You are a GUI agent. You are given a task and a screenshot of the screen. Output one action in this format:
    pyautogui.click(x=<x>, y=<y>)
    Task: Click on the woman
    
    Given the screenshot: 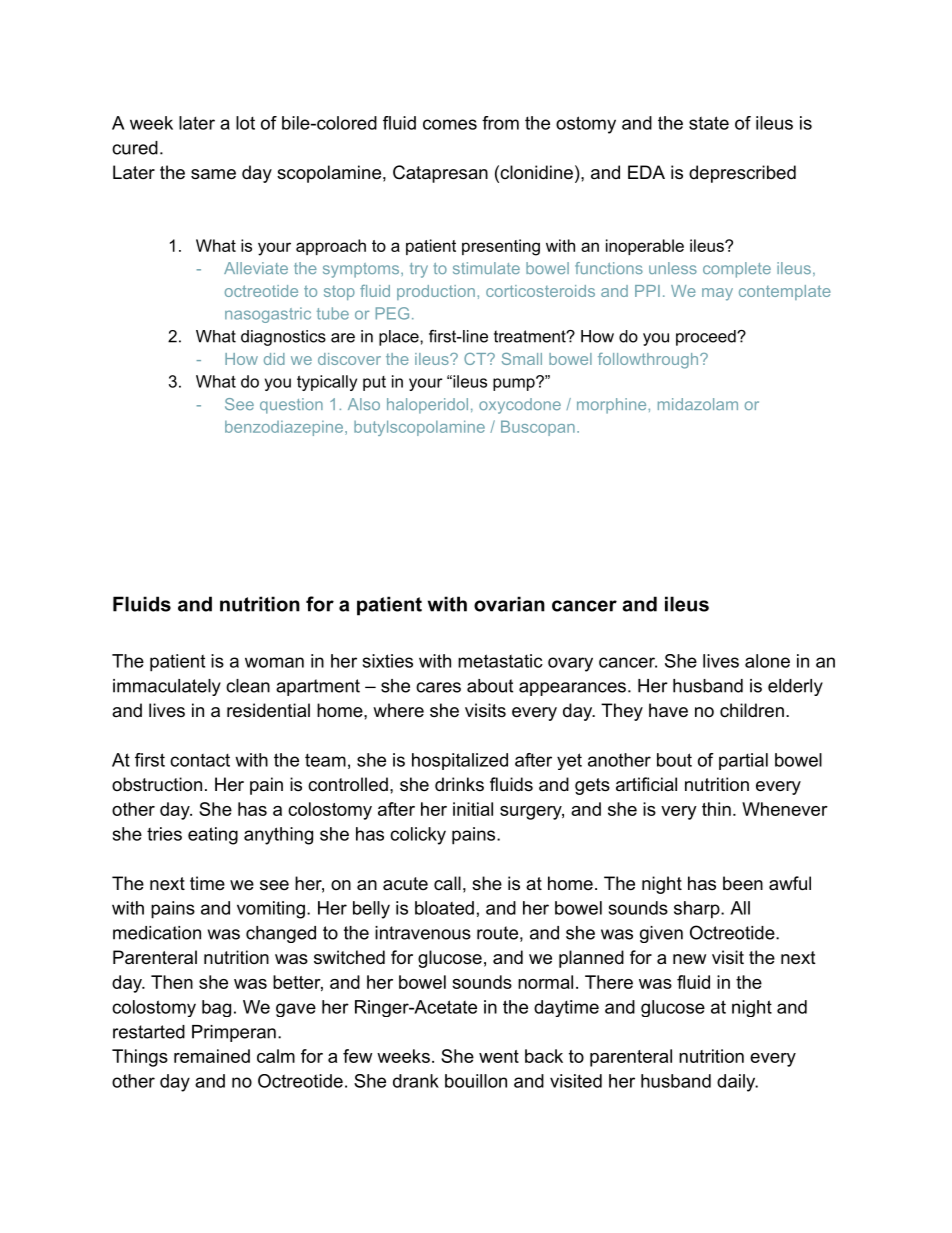 What is the action you would take?
    pyautogui.click(x=274, y=662)
